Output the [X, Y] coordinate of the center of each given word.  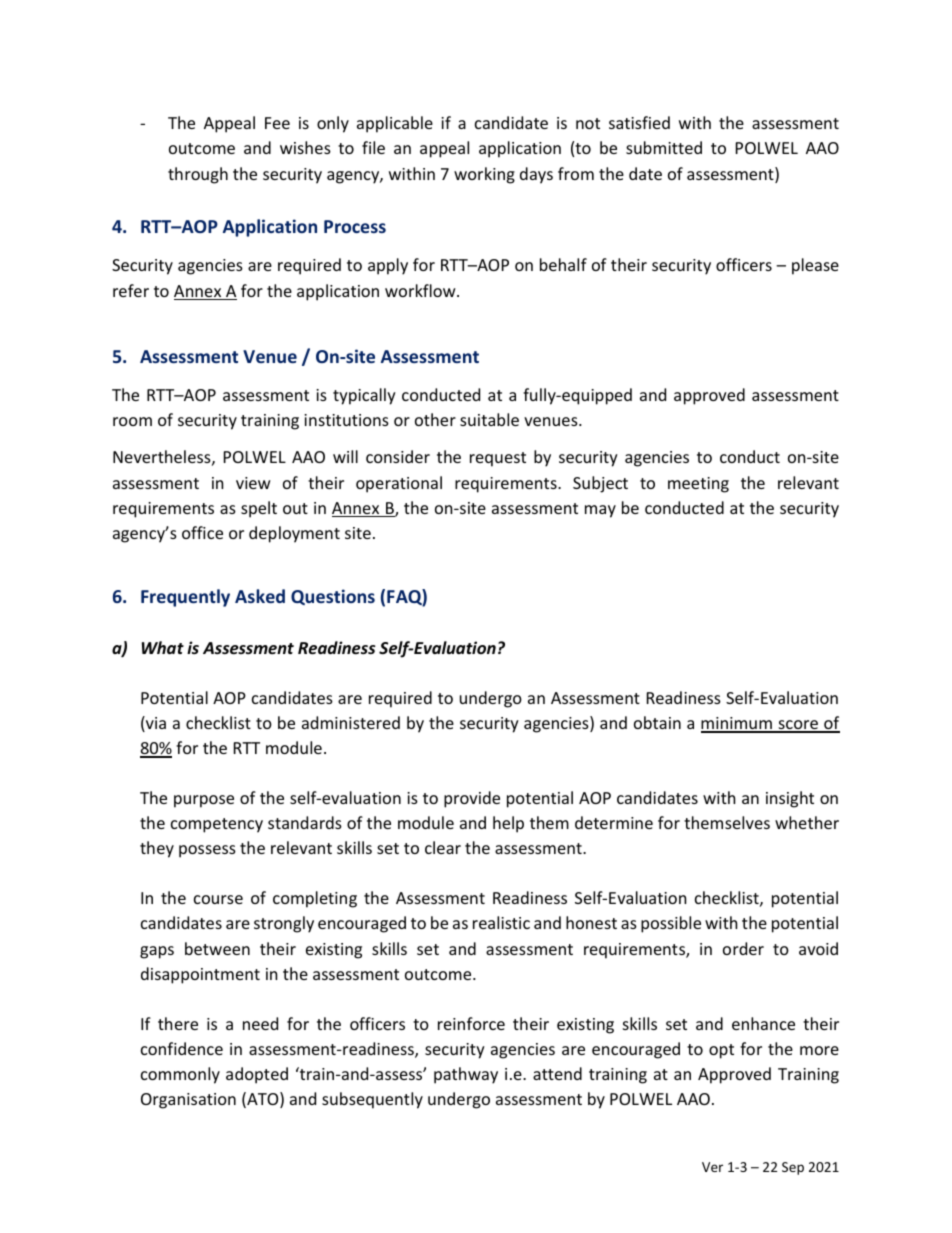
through [198, 175]
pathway [466, 1075]
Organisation [188, 1101]
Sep [793, 1168]
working [484, 175]
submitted [664, 147]
